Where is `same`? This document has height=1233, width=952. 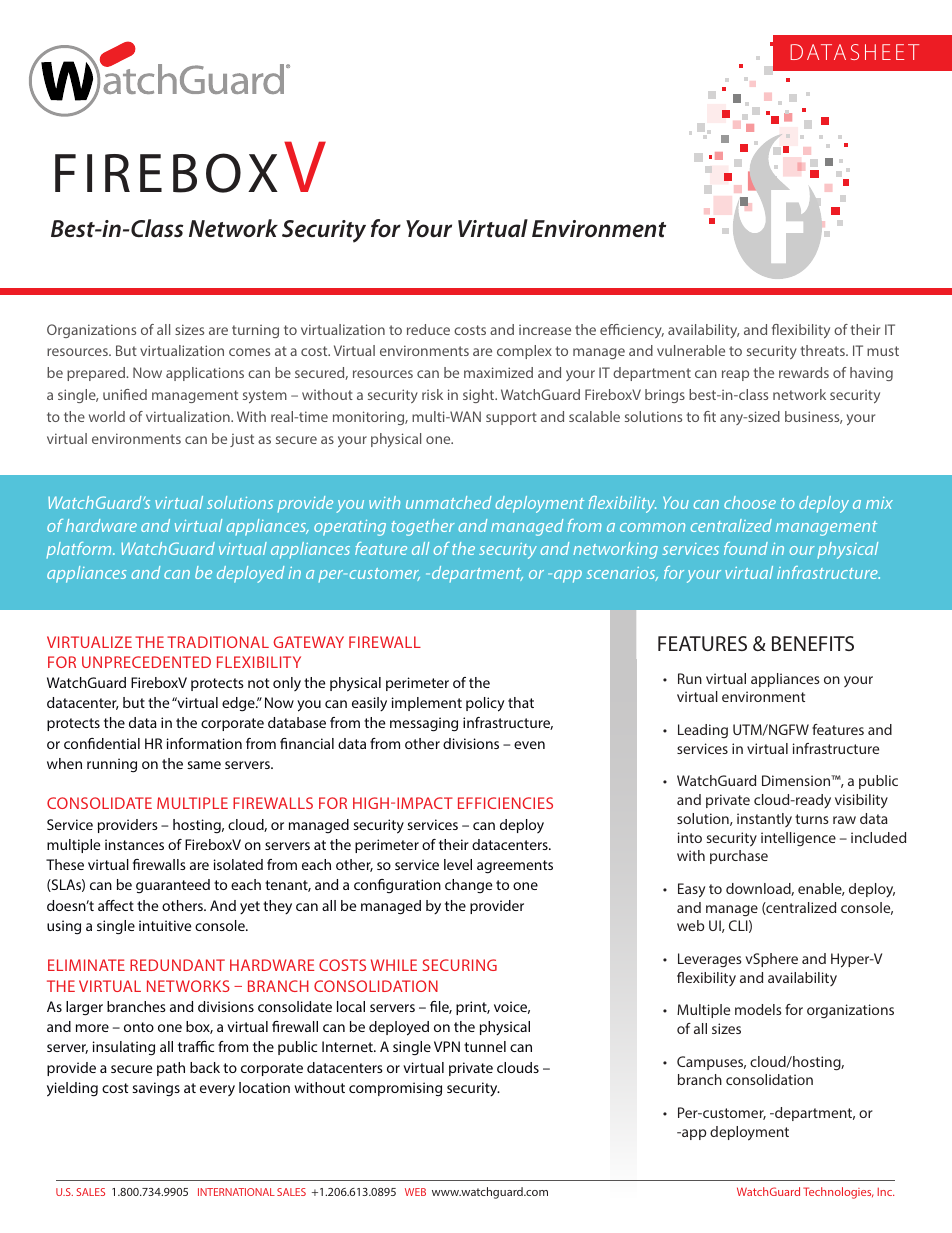 same is located at coordinates (204, 765).
